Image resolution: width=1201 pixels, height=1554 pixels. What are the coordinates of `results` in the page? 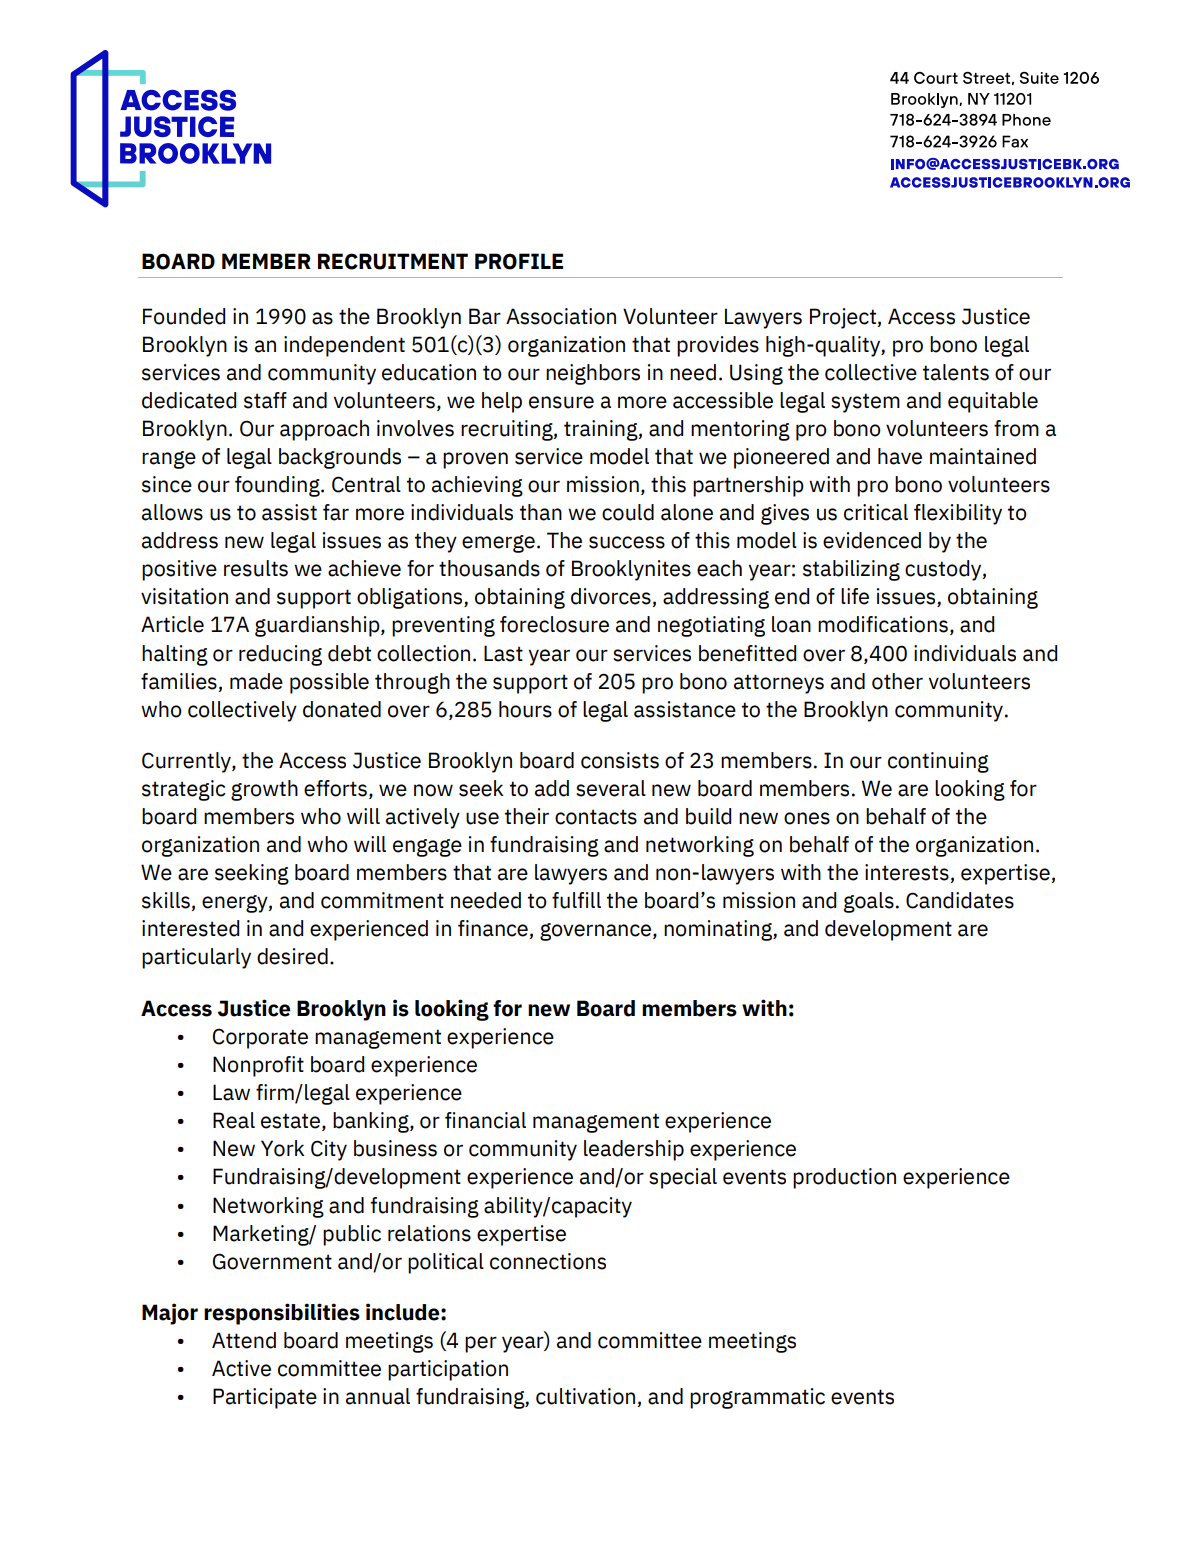 It's located at (256, 568).
